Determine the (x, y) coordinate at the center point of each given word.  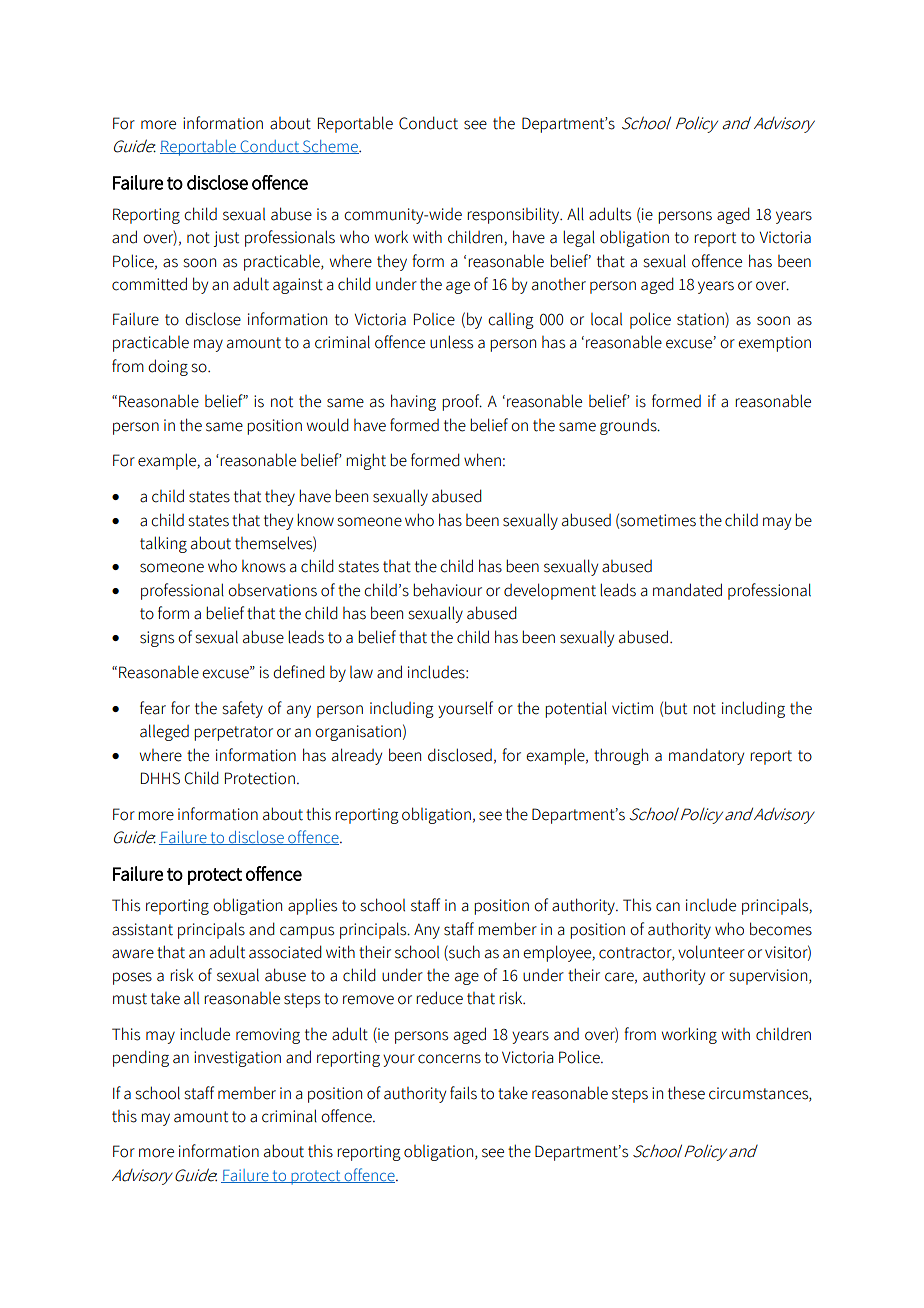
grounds (629, 427)
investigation (237, 1059)
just (226, 239)
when (482, 460)
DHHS (160, 778)
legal (579, 238)
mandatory (706, 756)
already (357, 756)
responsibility (514, 215)
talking (163, 544)
